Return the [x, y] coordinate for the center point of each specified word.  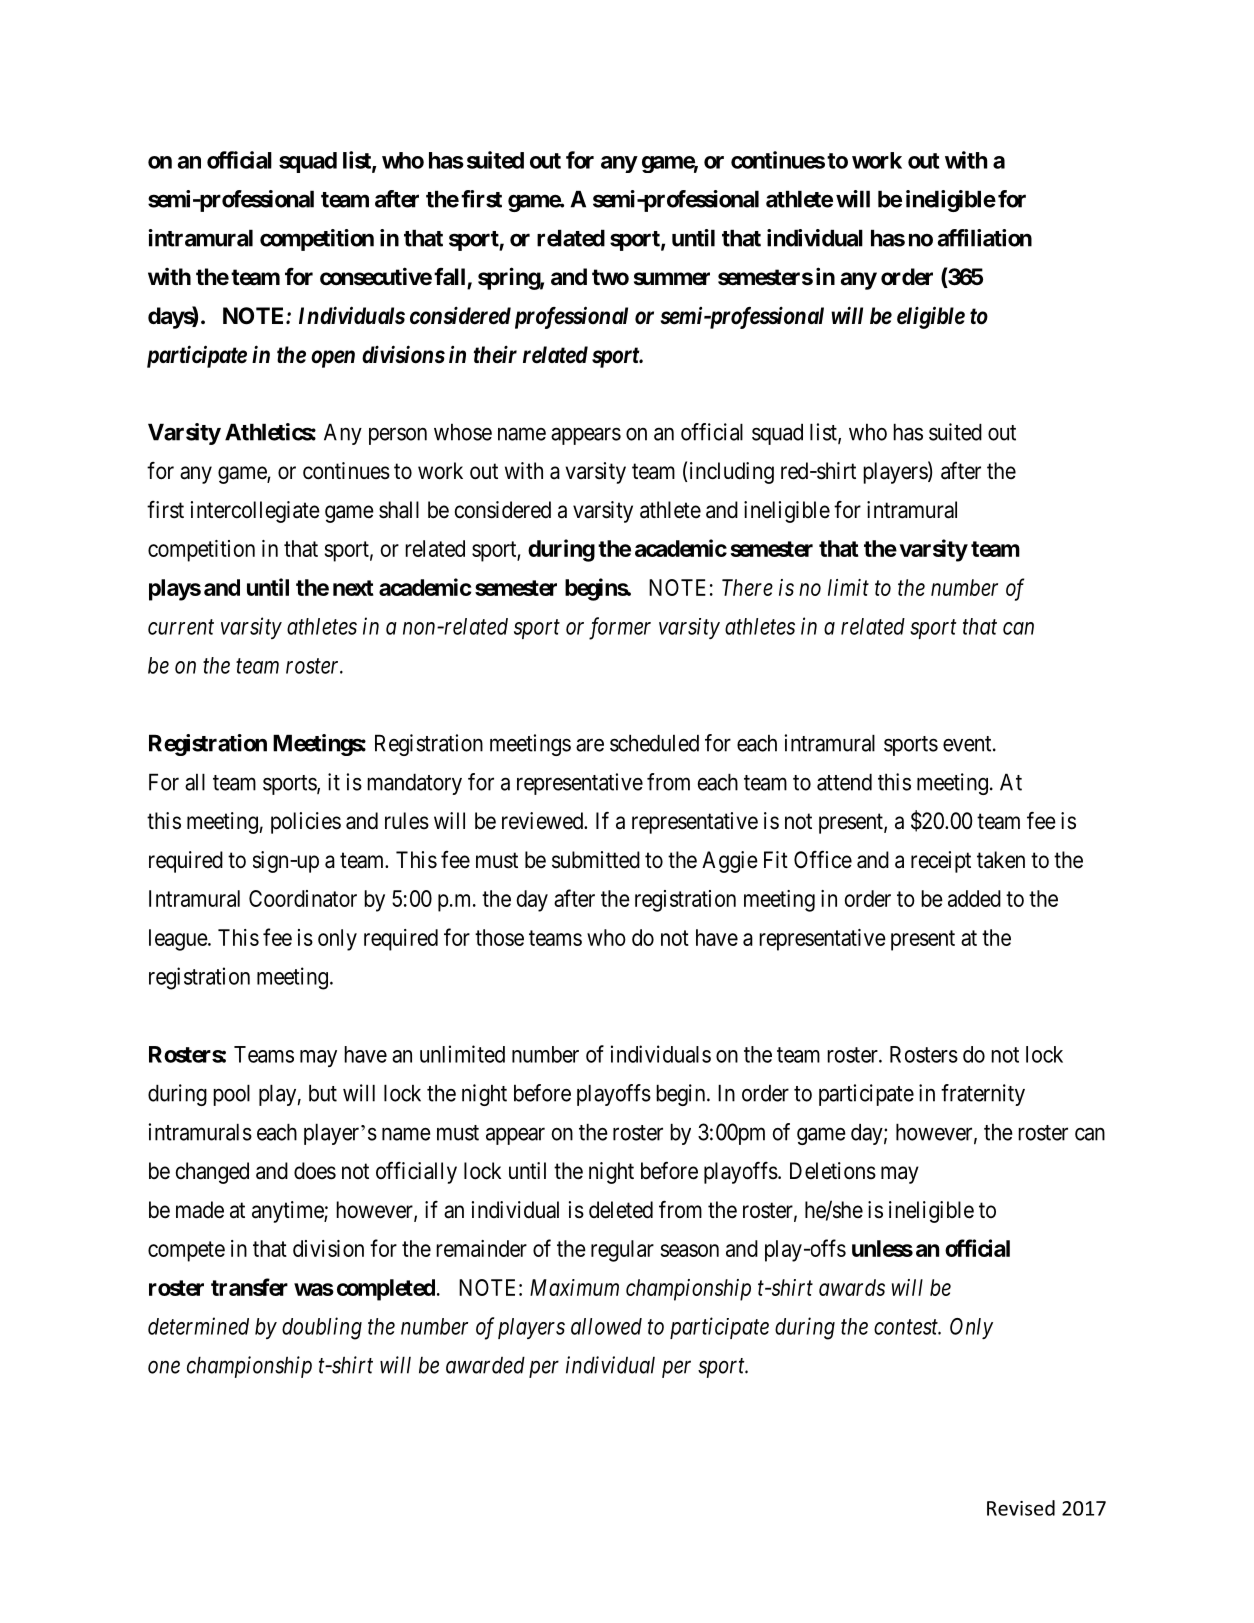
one [164, 1367]
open [333, 359]
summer [672, 279]
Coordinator [303, 898]
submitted [596, 860]
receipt [941, 862]
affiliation [985, 238]
